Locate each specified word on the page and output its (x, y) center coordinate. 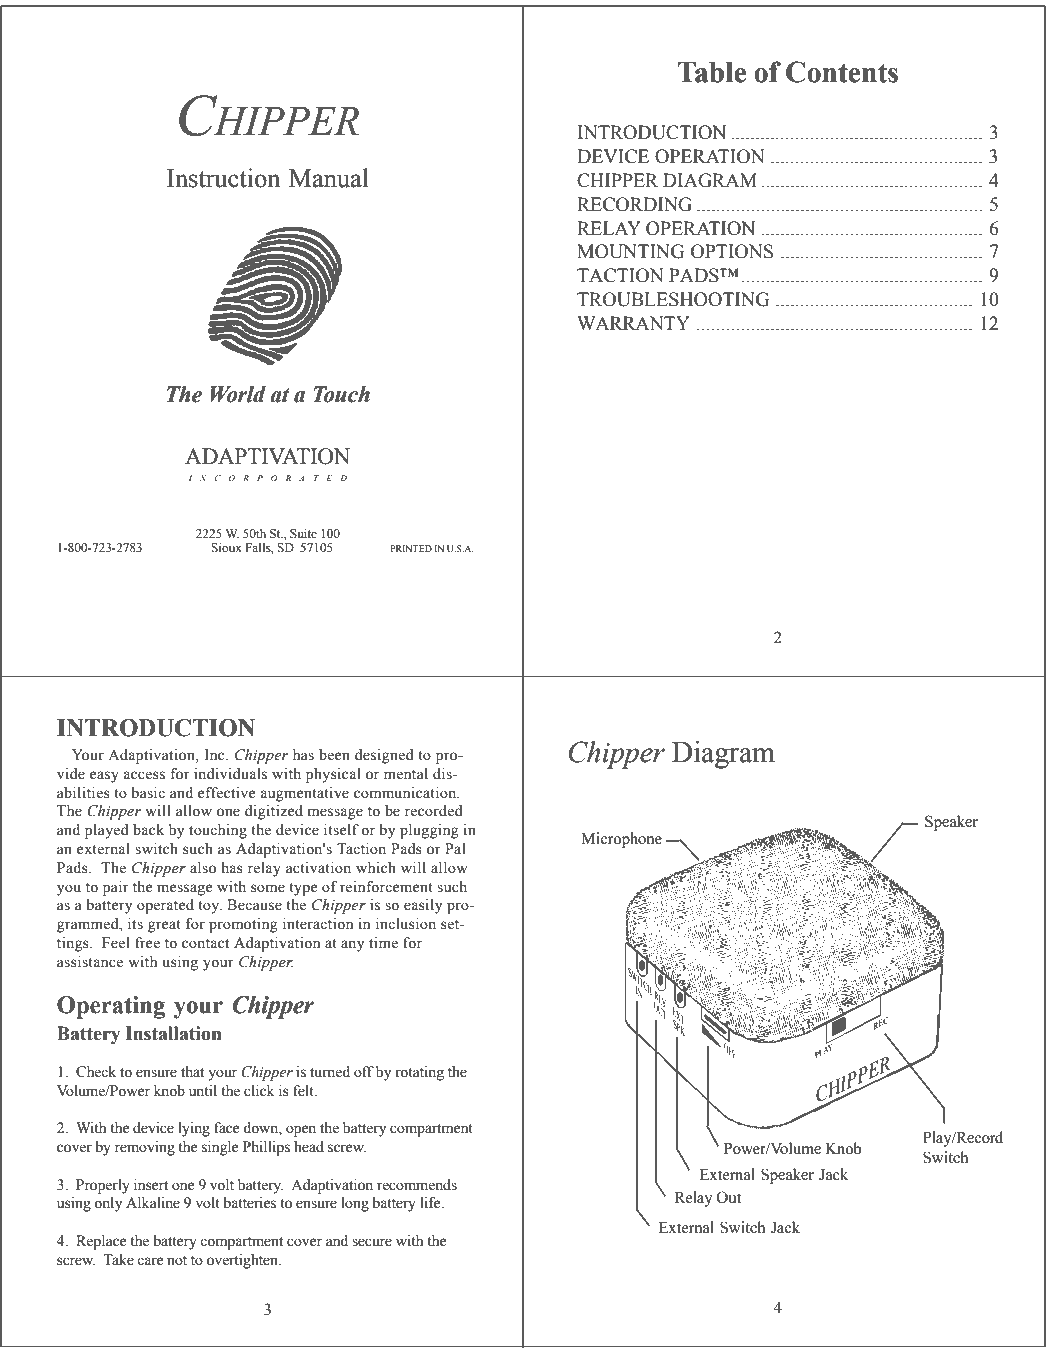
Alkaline (153, 1203)
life (431, 1203)
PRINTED (411, 548)
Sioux (226, 547)
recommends (417, 1185)
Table (712, 72)
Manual (329, 178)
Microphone (621, 840)
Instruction (224, 178)
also (203, 868)
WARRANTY (633, 323)
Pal (455, 848)
